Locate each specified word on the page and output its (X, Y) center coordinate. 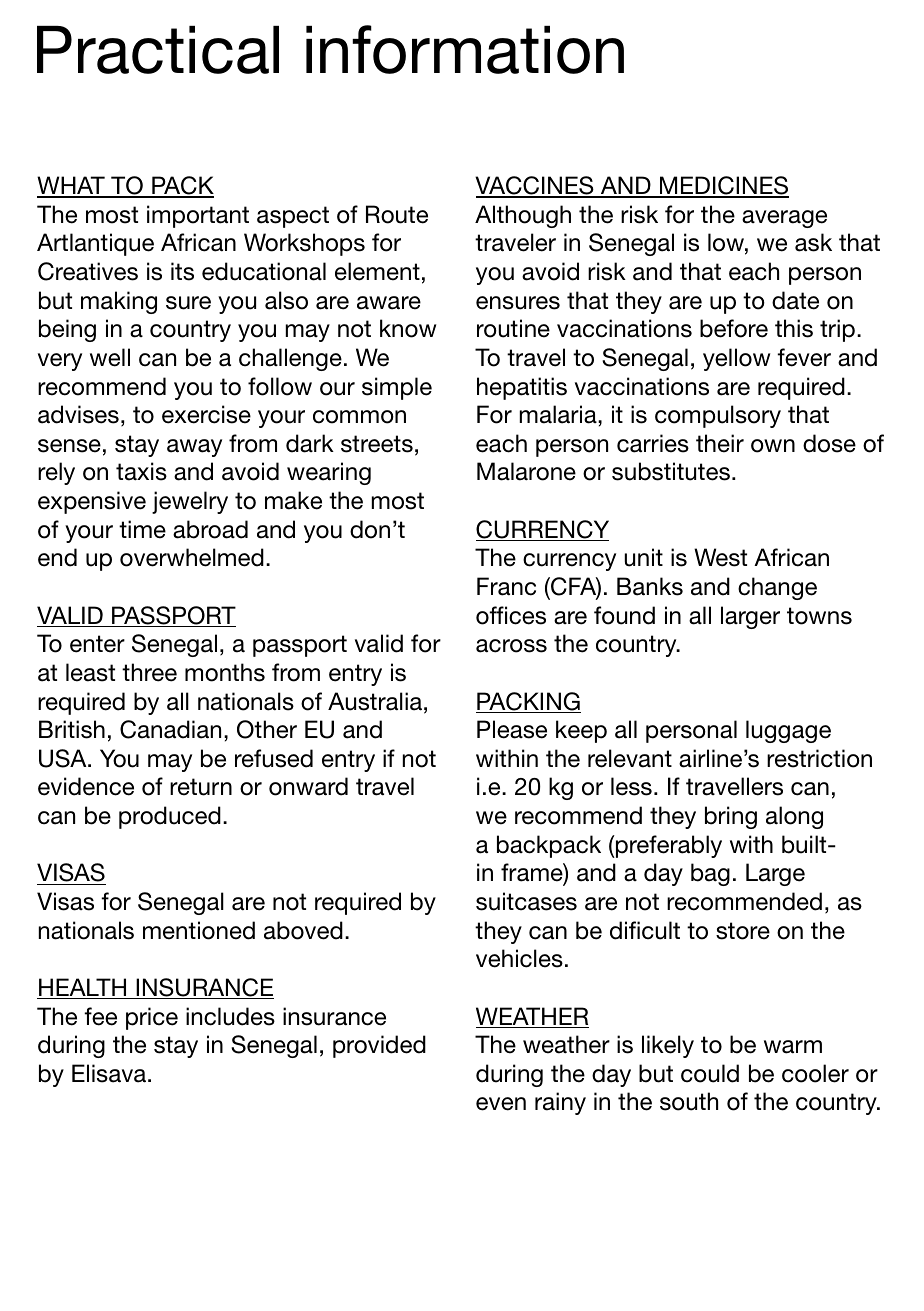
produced (170, 817)
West (720, 557)
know (408, 328)
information (465, 49)
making (119, 302)
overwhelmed (192, 557)
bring (731, 817)
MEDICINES (723, 186)
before (734, 328)
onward (308, 786)
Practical (158, 50)
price (152, 1018)
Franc (506, 586)
